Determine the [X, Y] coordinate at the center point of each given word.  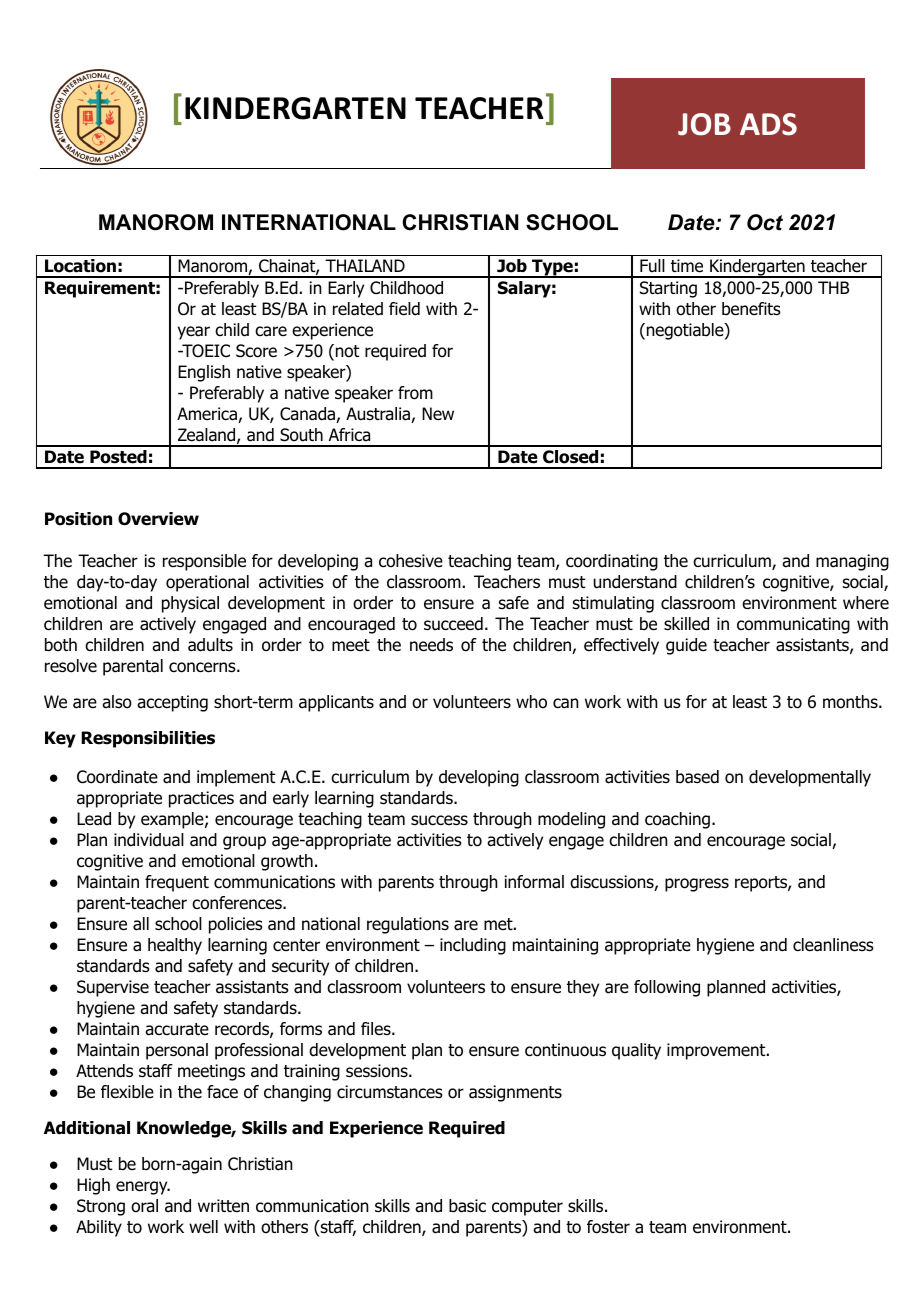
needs [431, 645]
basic [467, 1206]
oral [144, 1206]
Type [552, 268]
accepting [172, 703]
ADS [768, 124]
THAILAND [365, 265]
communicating [793, 625]
